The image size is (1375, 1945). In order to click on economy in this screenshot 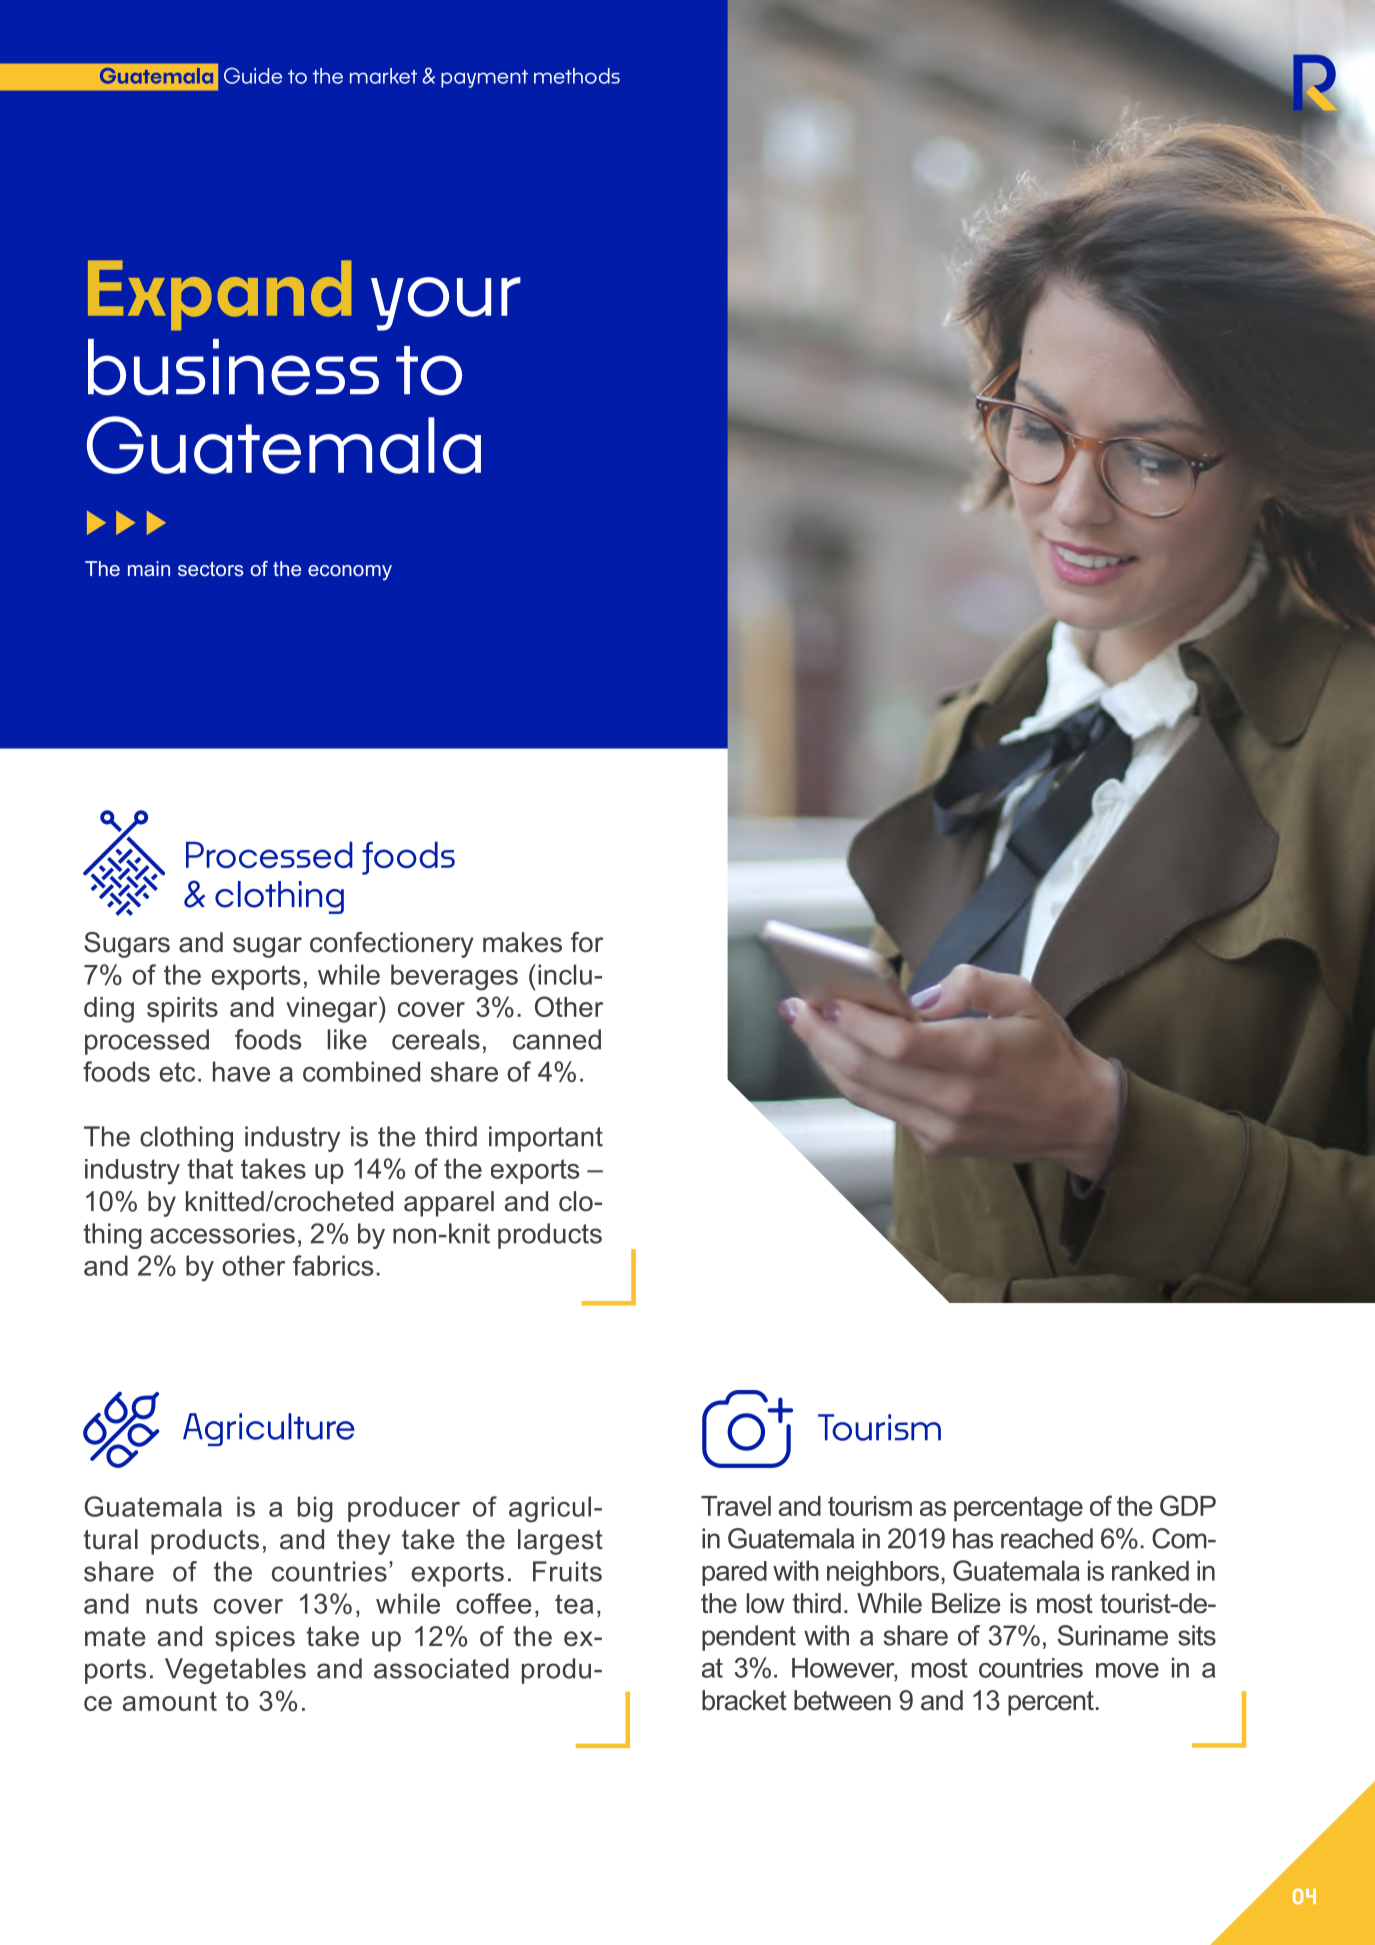, I will do `click(350, 573)`.
